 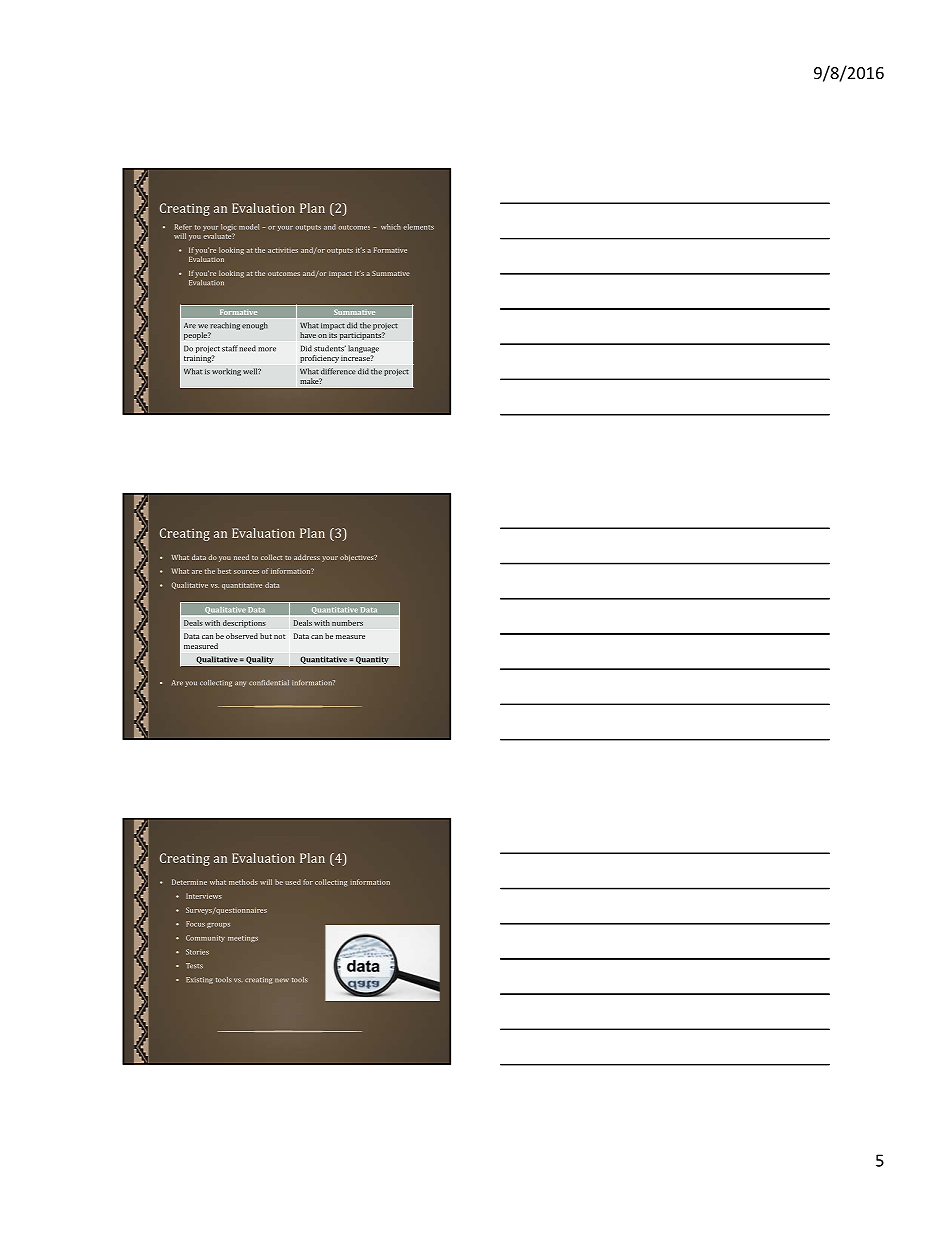 I want to click on best, so click(x=224, y=571).
